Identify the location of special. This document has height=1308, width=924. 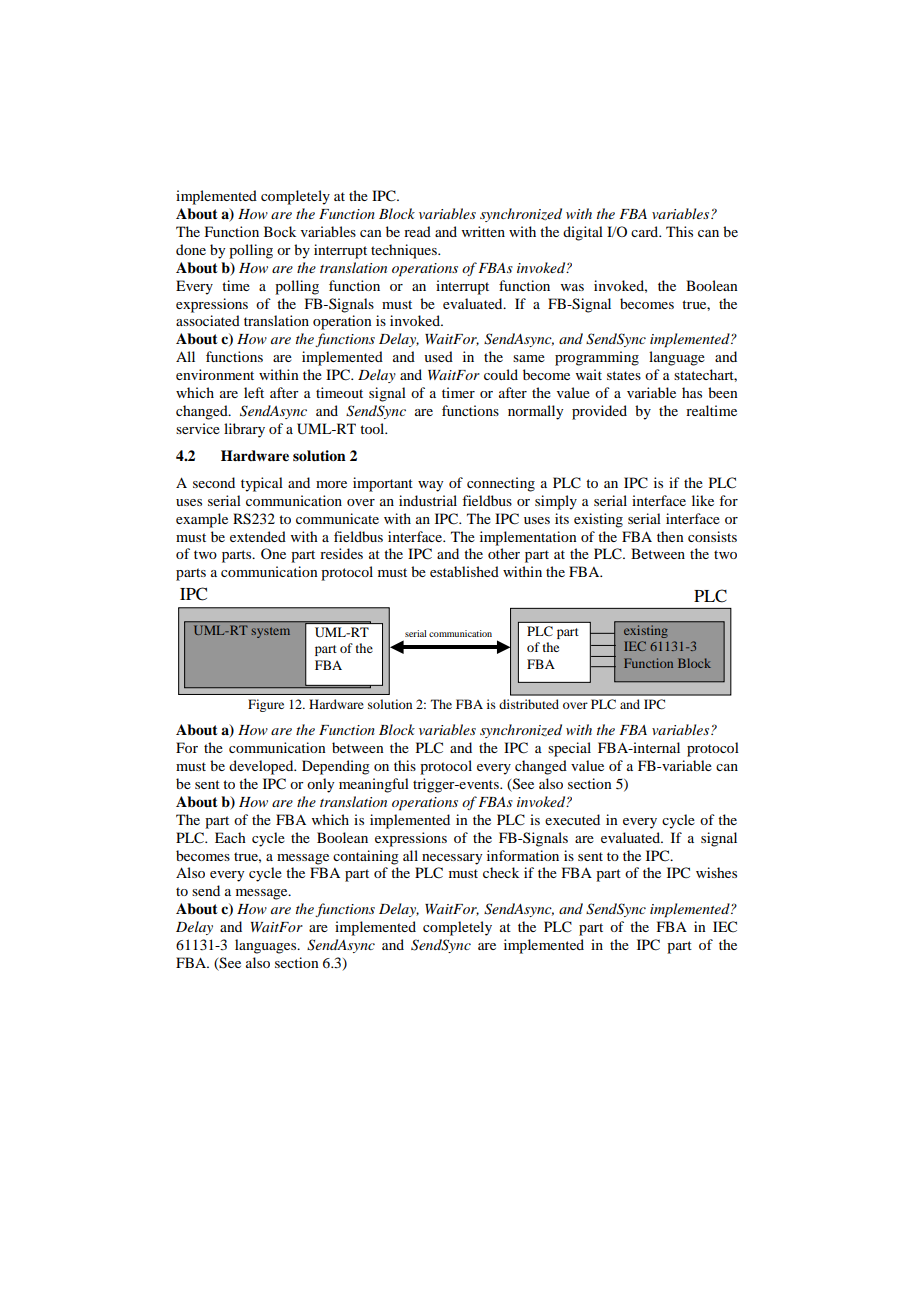
(569, 749).
